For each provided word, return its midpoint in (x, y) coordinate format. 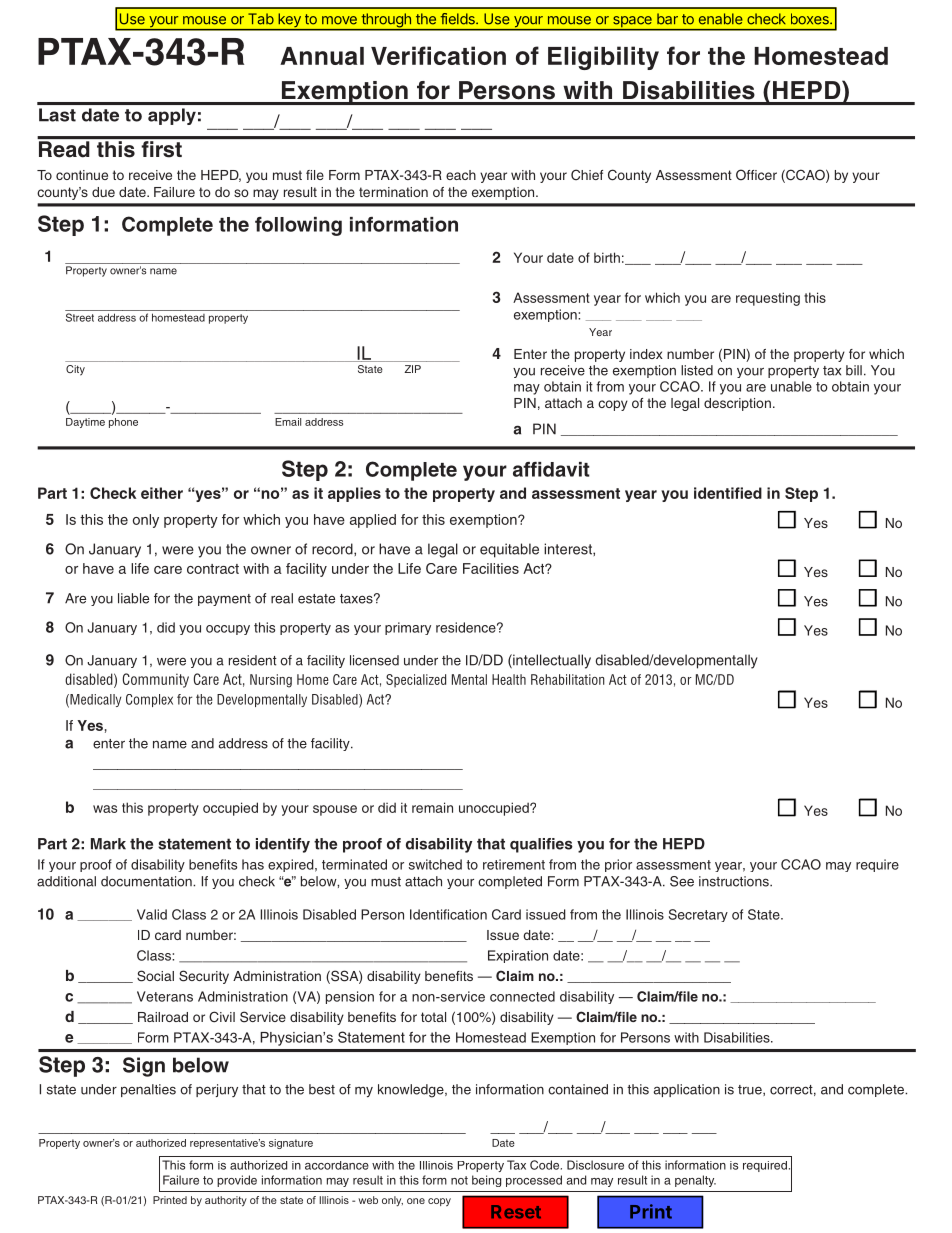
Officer (756, 175)
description (737, 404)
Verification (438, 55)
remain (432, 807)
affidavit (551, 469)
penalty (695, 1181)
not (459, 1180)
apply (172, 116)
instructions (735, 881)
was (105, 809)
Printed (170, 1200)
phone (123, 423)
